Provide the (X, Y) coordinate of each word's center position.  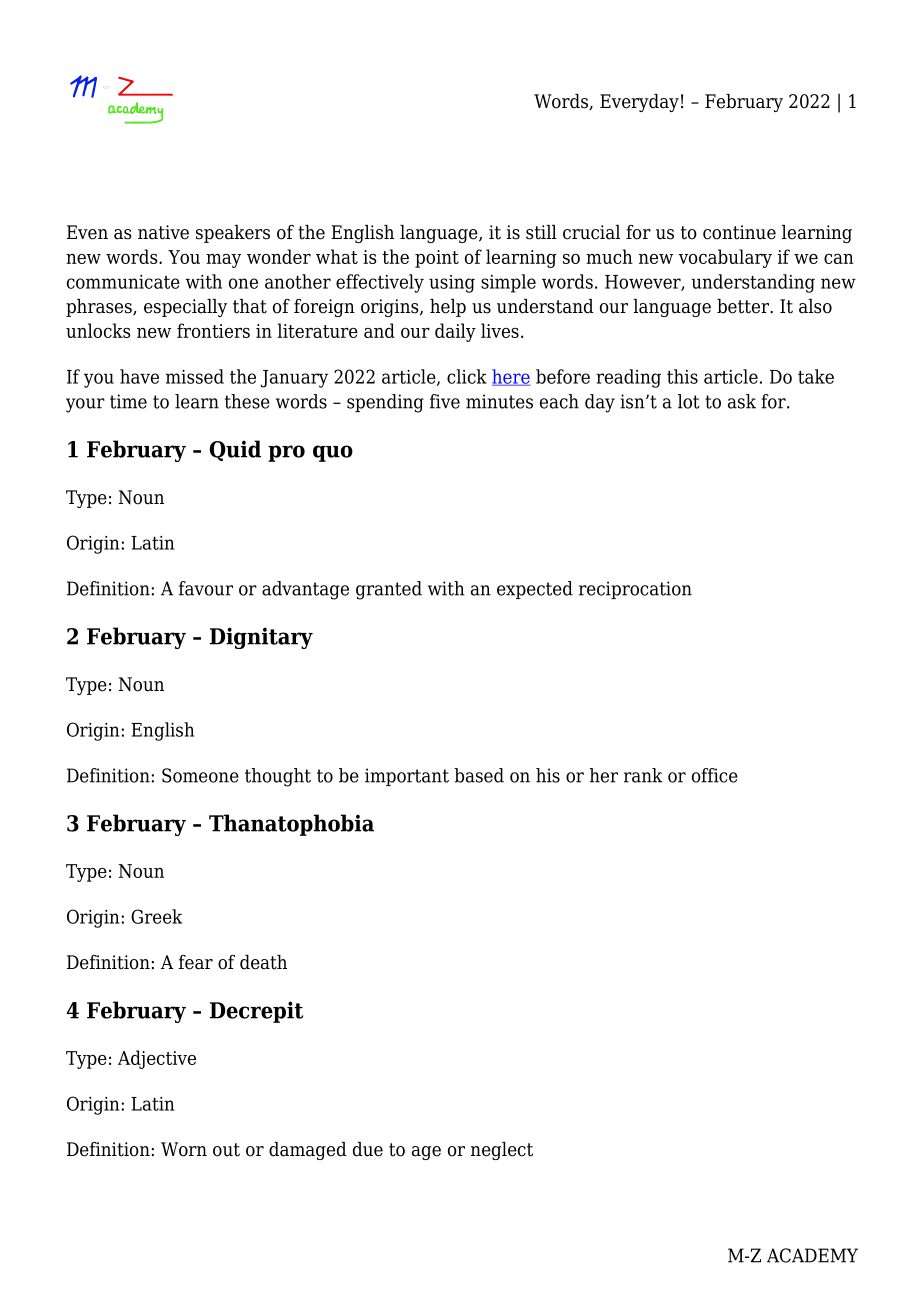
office (715, 775)
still (541, 232)
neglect (502, 1151)
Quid (235, 450)
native (163, 232)
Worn (184, 1149)
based (479, 775)
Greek (156, 916)
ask (742, 401)
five (445, 401)
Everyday (639, 103)
